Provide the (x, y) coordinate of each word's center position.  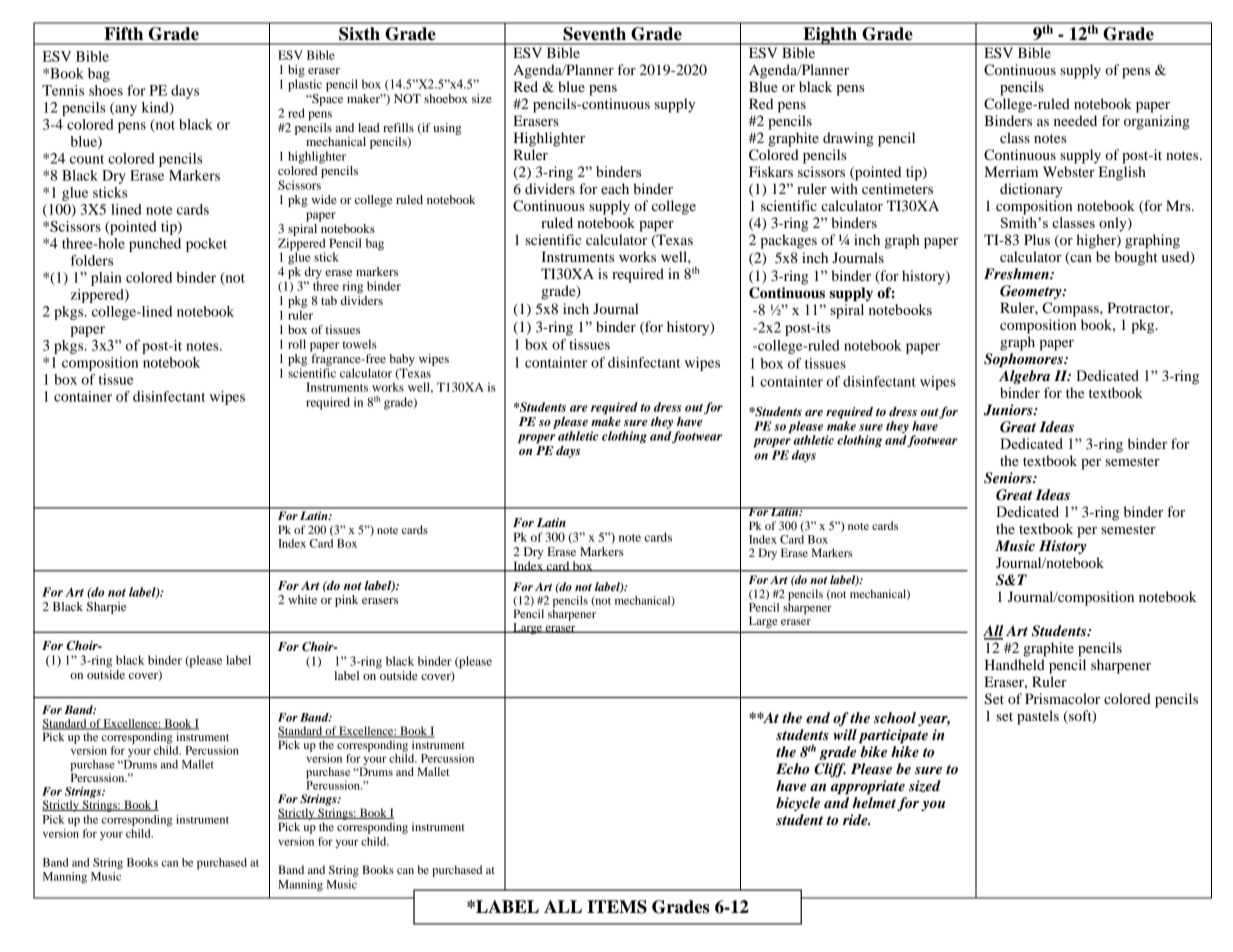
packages (788, 241)
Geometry (1032, 292)
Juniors (1009, 410)
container (83, 396)
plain (106, 279)
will (845, 734)
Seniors (1009, 478)
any (125, 109)
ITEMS (617, 907)
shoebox (446, 98)
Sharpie (106, 608)
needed (1075, 120)
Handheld (1015, 664)
